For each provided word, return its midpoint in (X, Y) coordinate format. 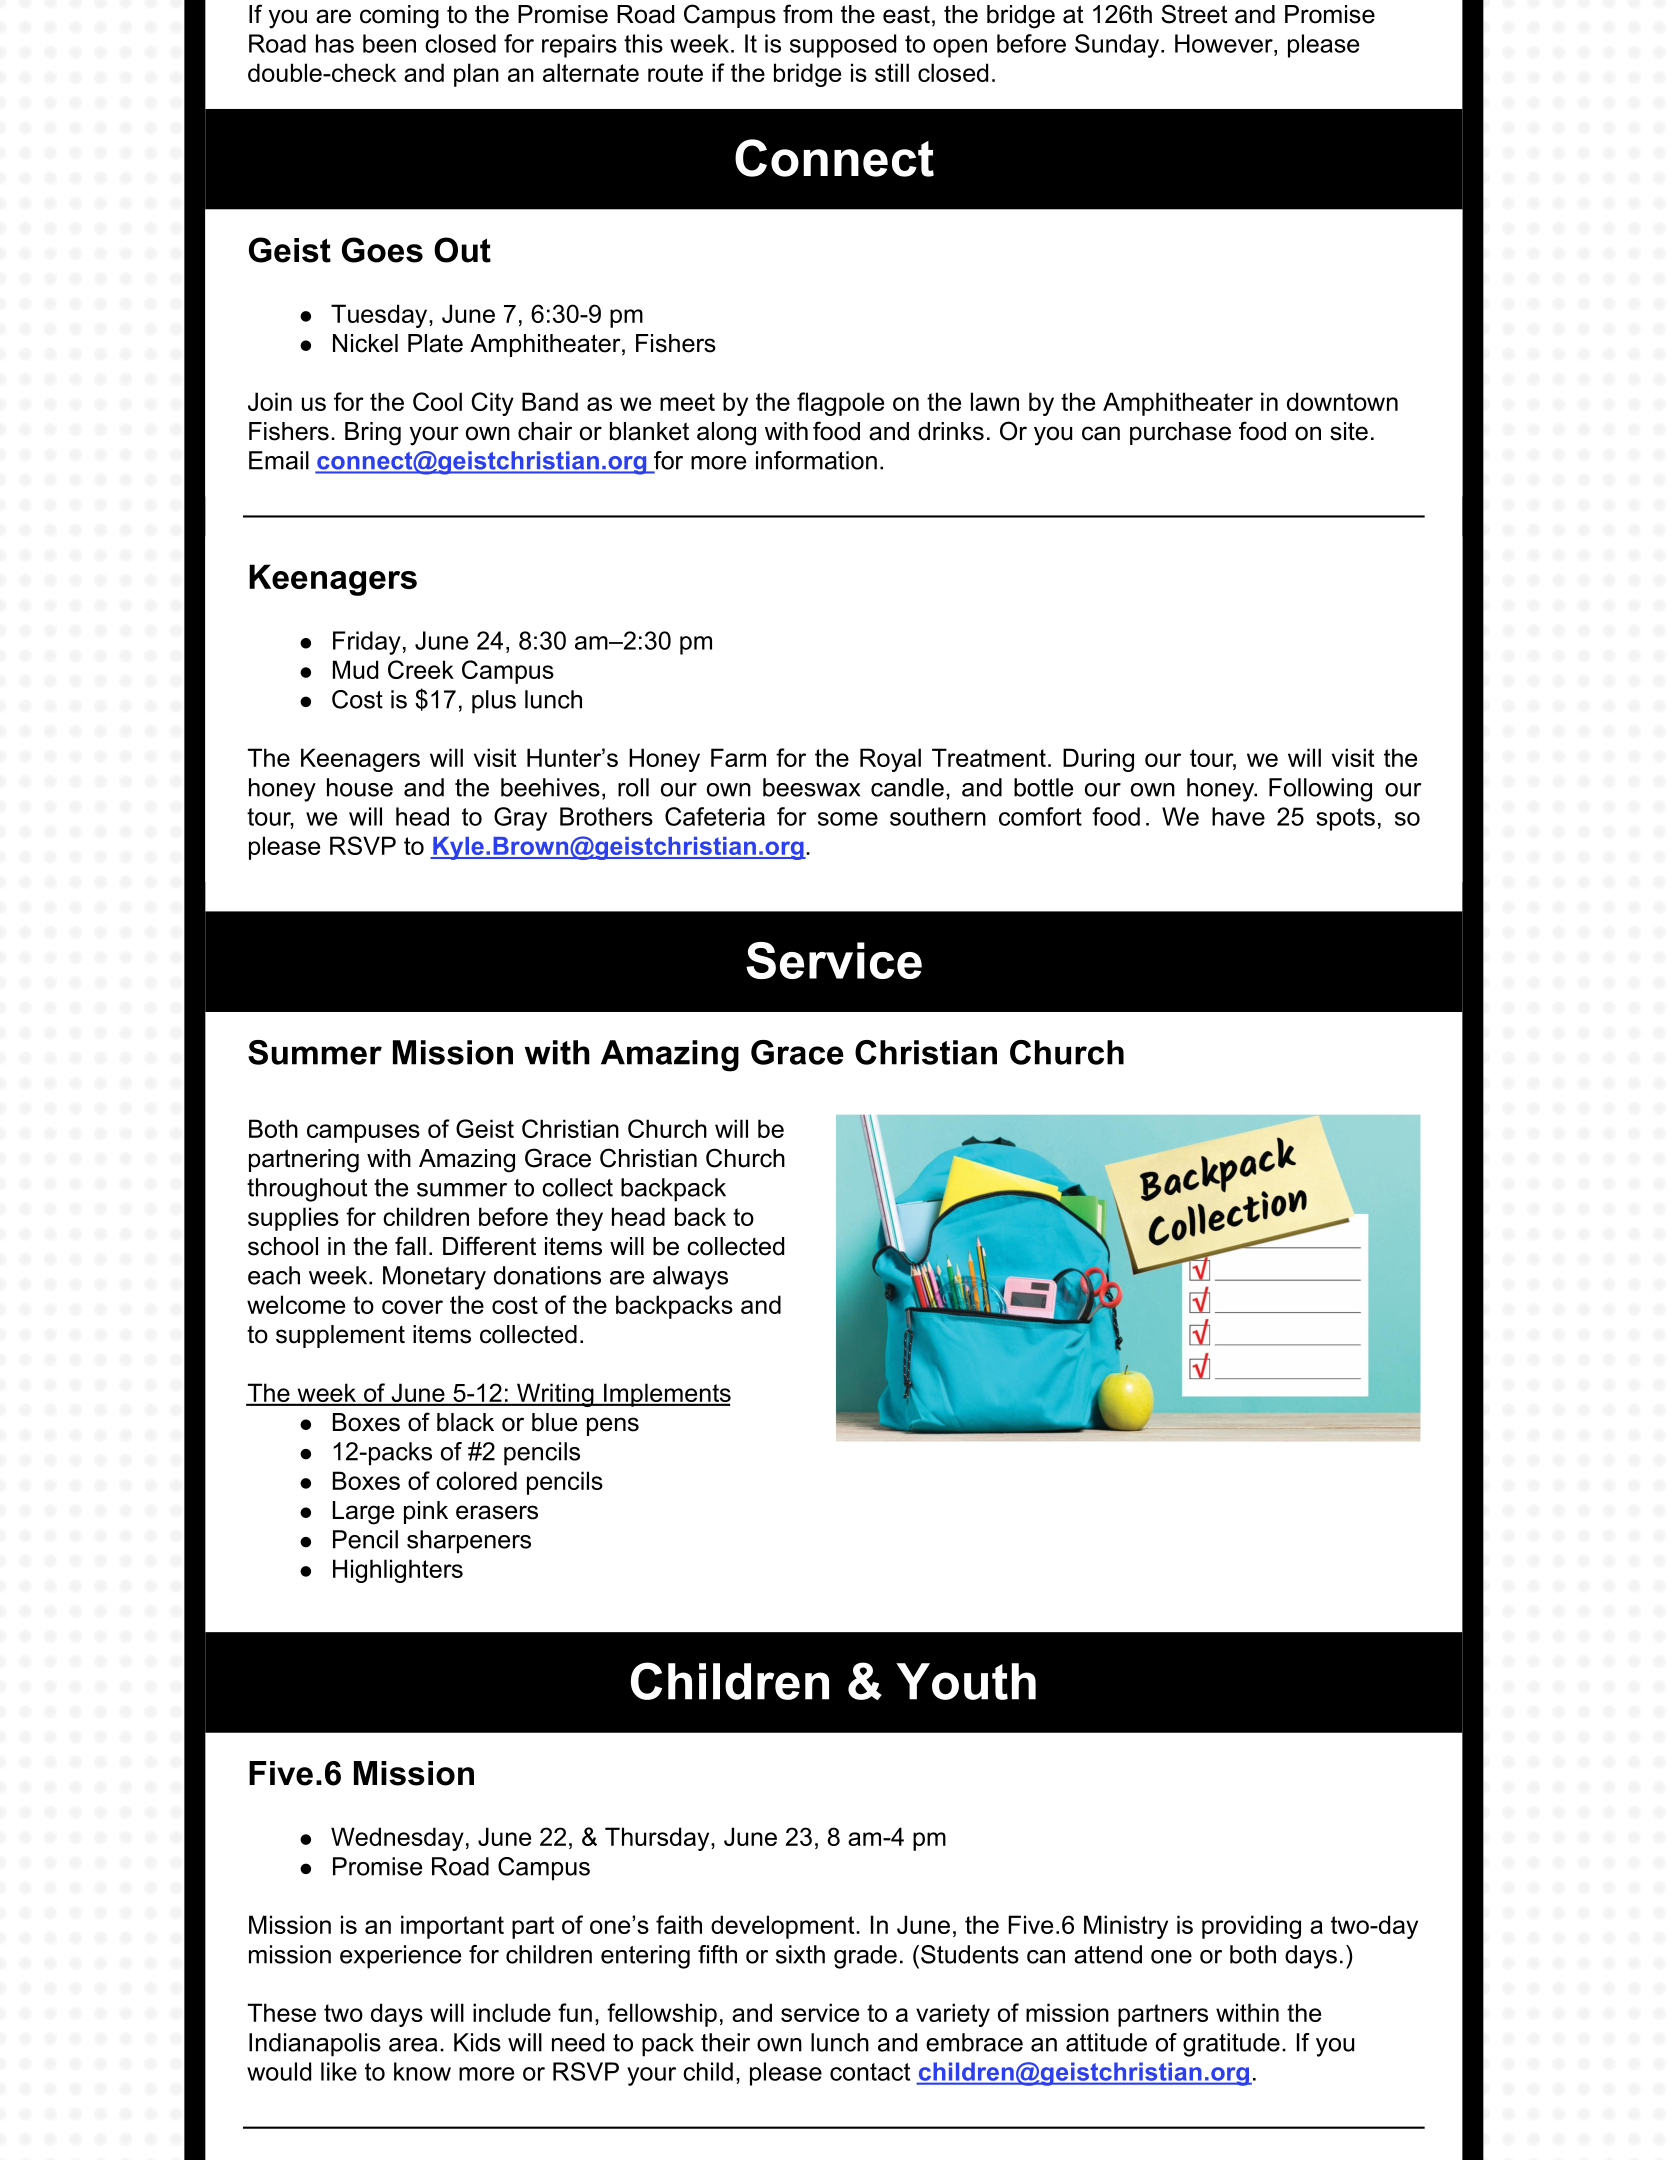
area (413, 2045)
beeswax (811, 787)
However (1225, 43)
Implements (666, 1395)
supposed (843, 46)
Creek (421, 669)
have (1238, 816)
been (389, 43)
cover (412, 1307)
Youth (966, 1681)
